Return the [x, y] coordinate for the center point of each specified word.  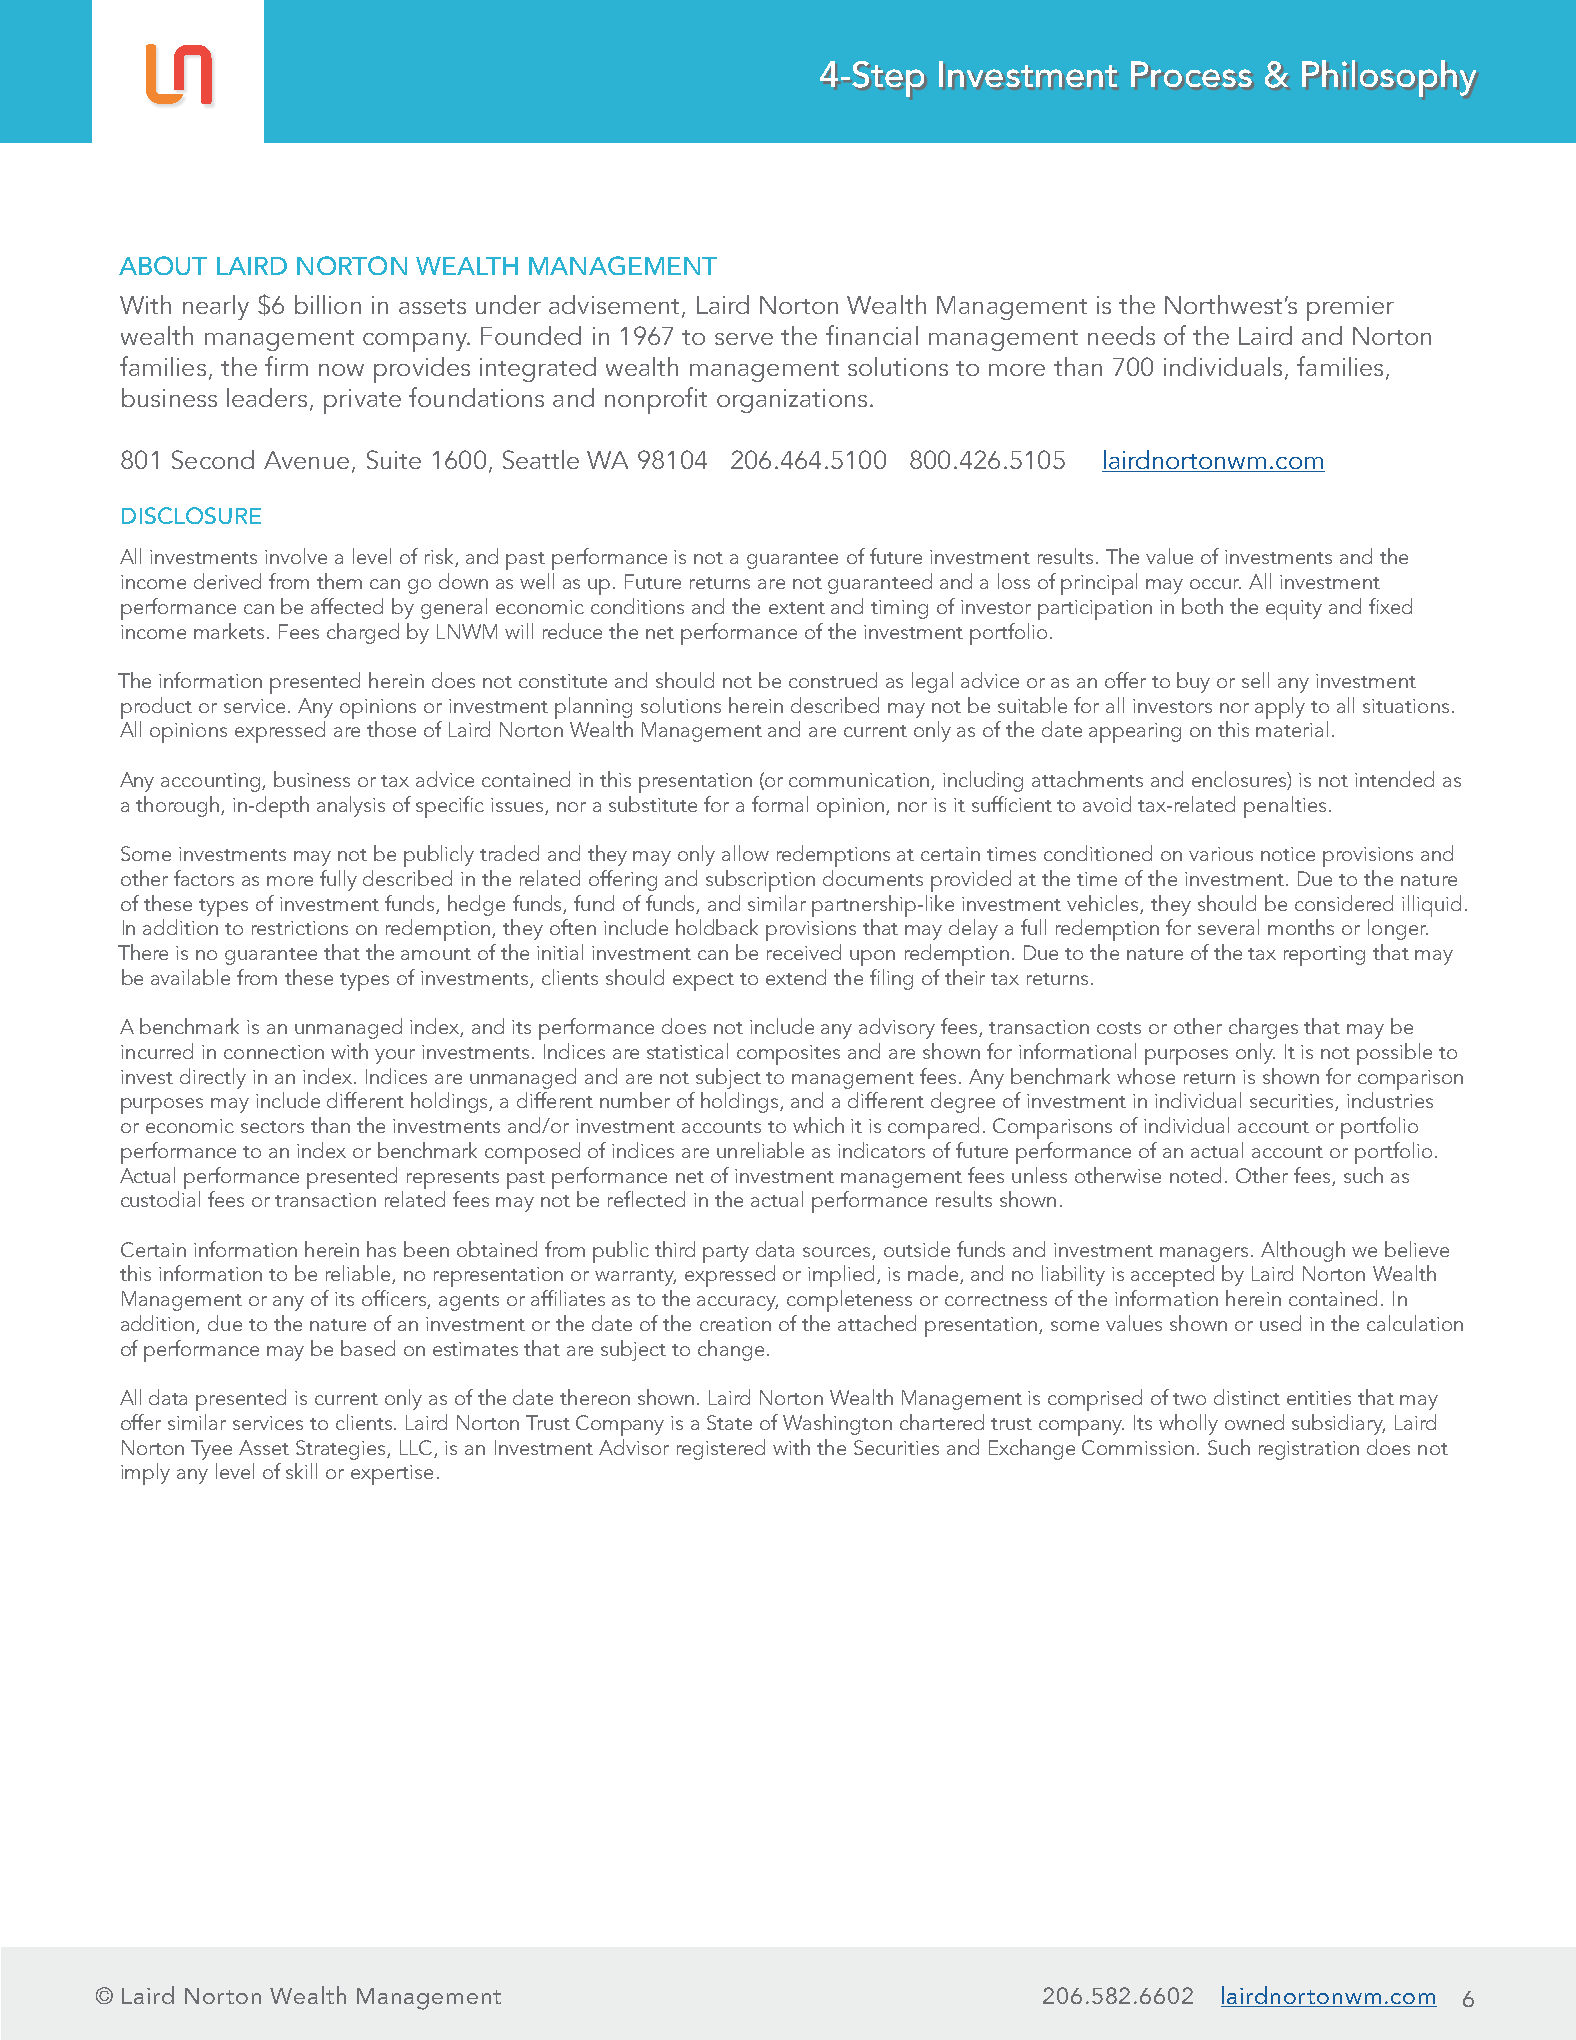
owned [1254, 1422]
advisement [616, 306]
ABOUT [163, 265]
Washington [837, 1424]
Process [1191, 74]
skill [301, 1471]
